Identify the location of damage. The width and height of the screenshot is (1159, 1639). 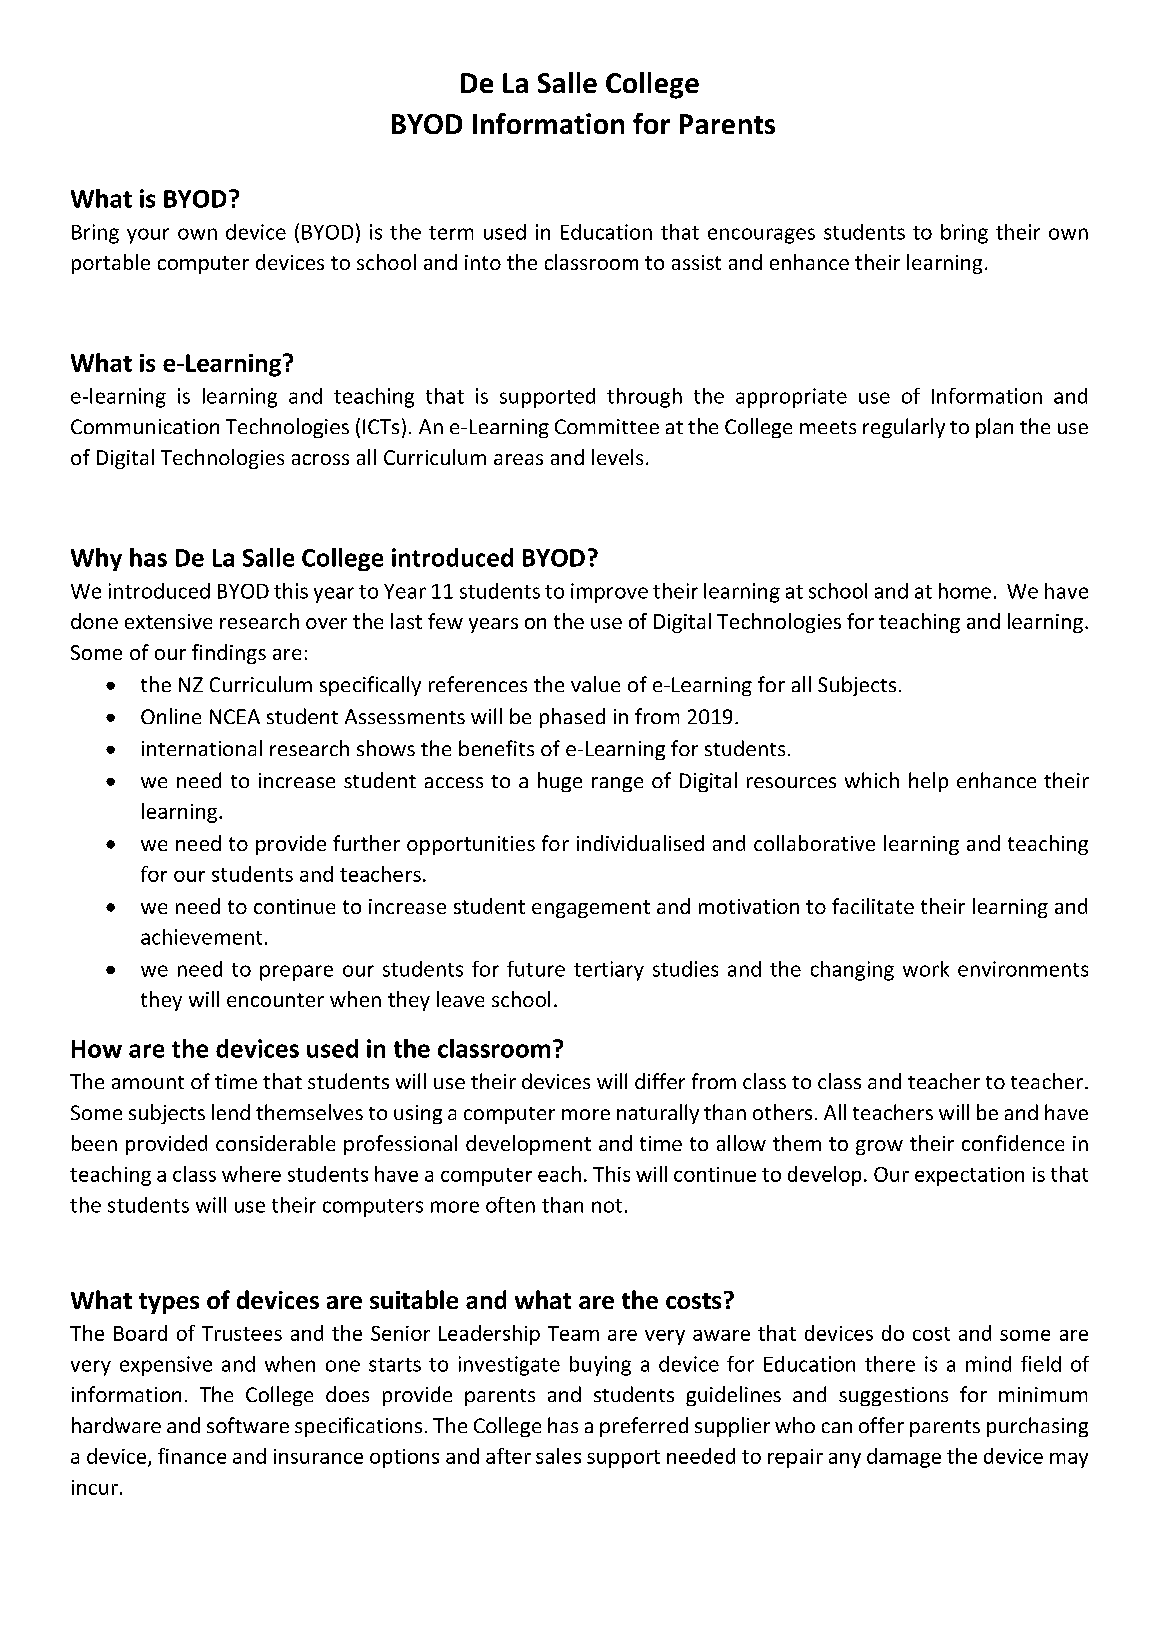
(904, 1458).
